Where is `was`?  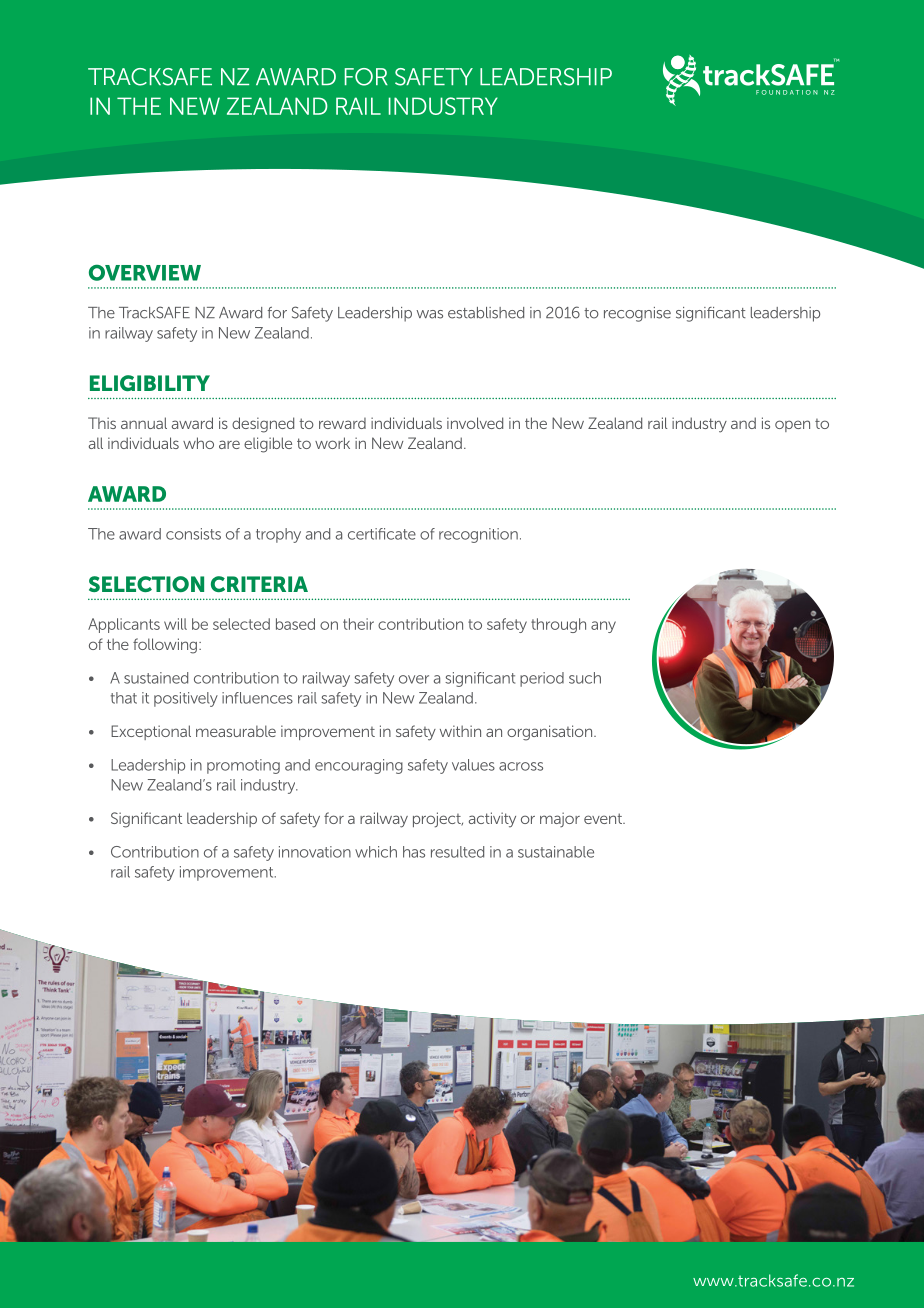
was is located at coordinates (429, 314).
